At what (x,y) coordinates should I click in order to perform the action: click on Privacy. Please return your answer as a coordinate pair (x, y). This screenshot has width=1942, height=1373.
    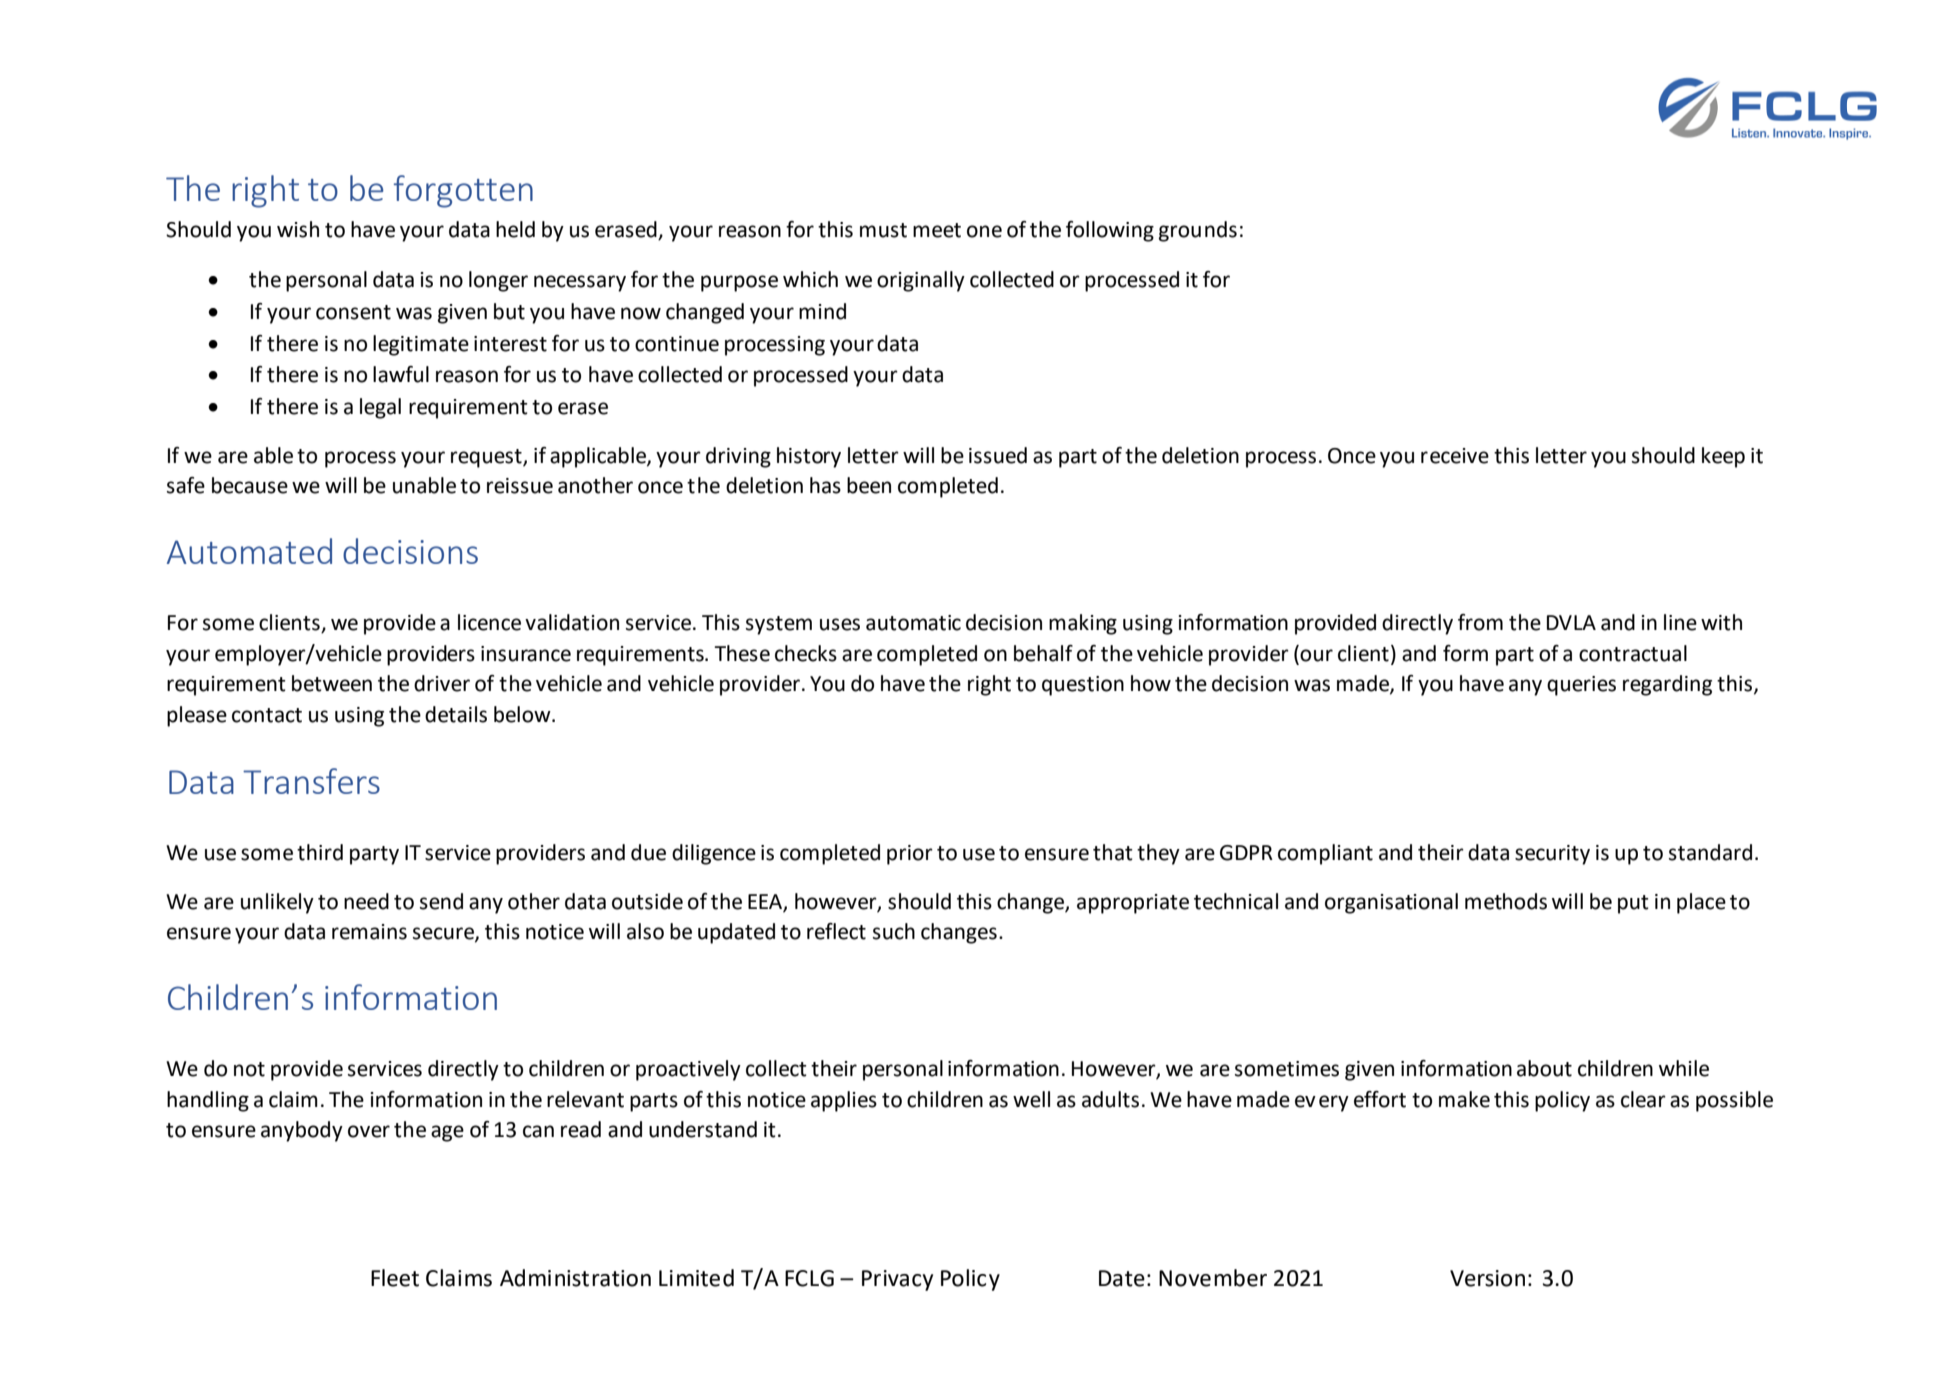
    Looking at the image, I should click on (897, 1280).
